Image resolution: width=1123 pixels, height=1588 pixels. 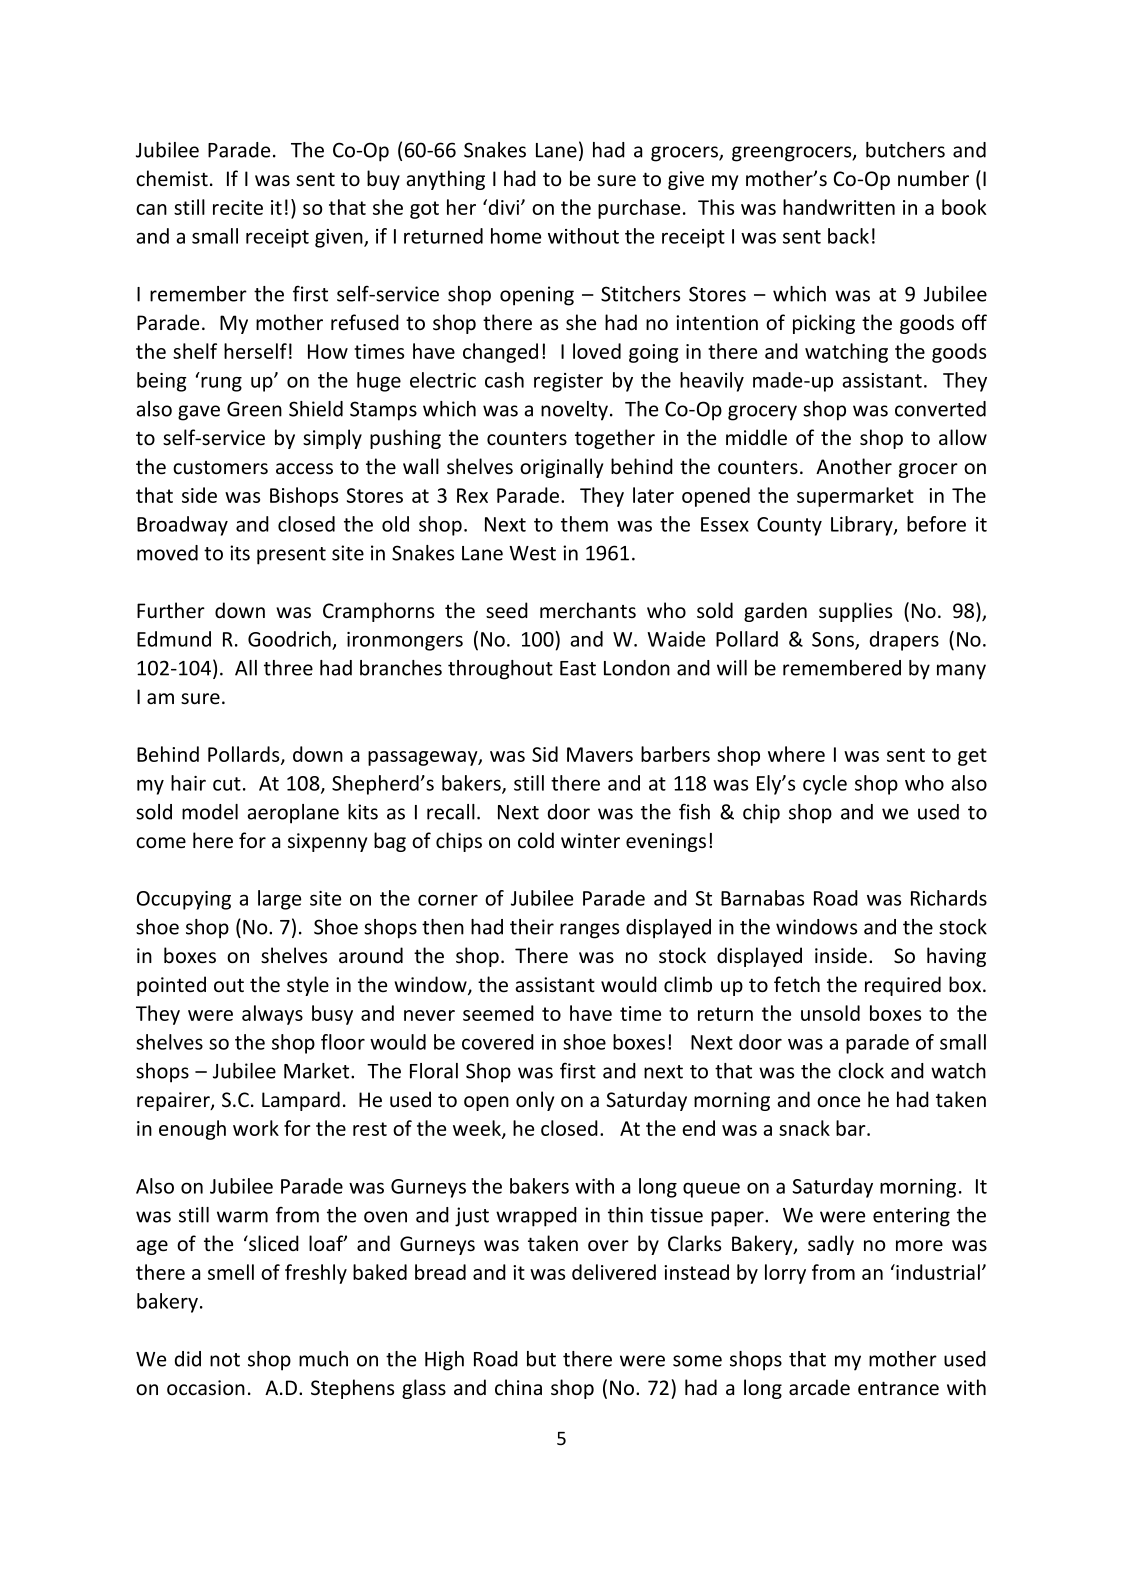 I want to click on cycle, so click(x=825, y=785).
